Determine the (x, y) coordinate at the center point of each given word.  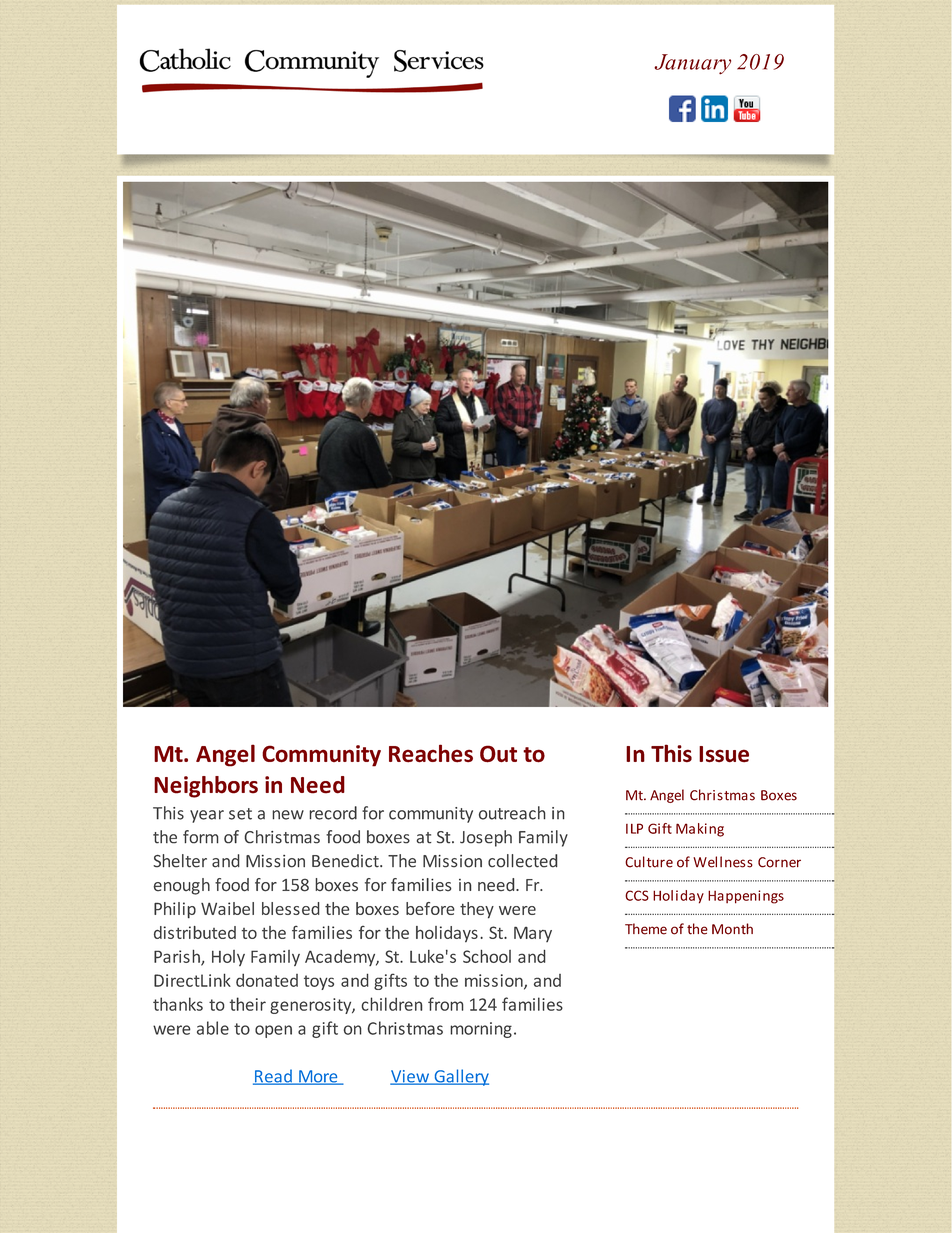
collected (522, 861)
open (273, 1031)
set (240, 814)
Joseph (486, 838)
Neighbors (206, 787)
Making (700, 830)
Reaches (431, 753)
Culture (649, 862)
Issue (724, 754)
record (333, 813)
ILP (634, 828)
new (288, 815)
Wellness (723, 862)
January (692, 64)
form (200, 837)
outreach (512, 813)
